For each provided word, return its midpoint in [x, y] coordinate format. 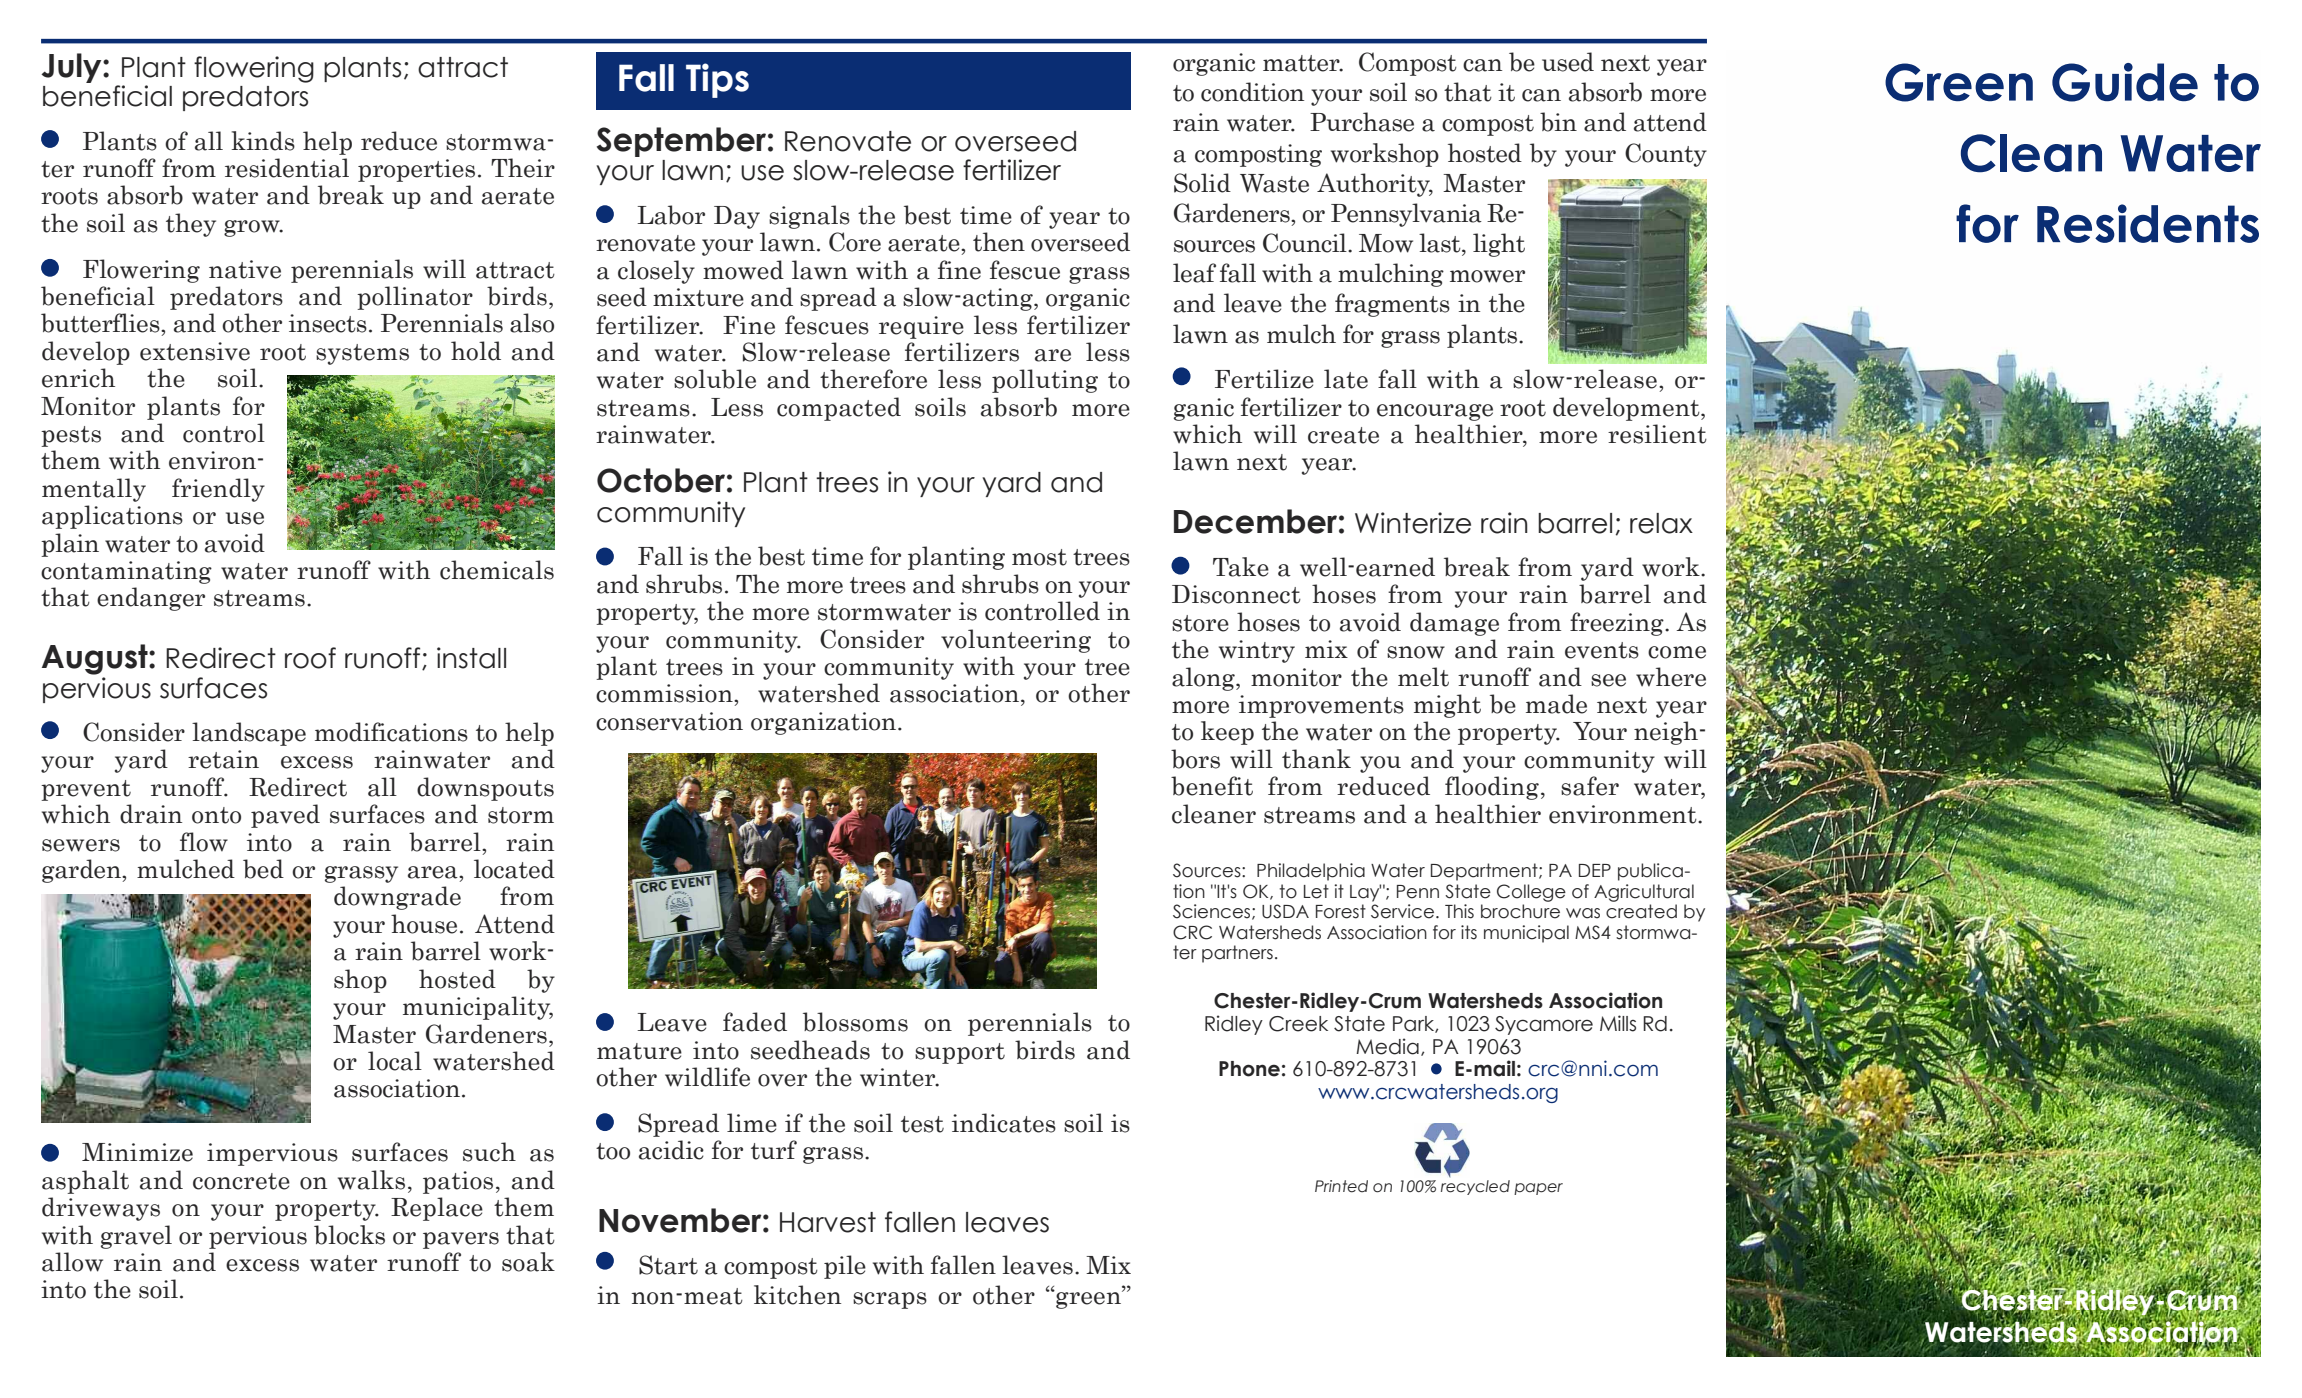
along [1204, 679]
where [1671, 677]
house [424, 924]
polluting [1045, 381]
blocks [349, 1235]
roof [310, 658]
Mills [1618, 1023]
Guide [2125, 82]
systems [362, 354]
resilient [1657, 434]
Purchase [1362, 122]
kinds [263, 141]
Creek [1298, 1024]
